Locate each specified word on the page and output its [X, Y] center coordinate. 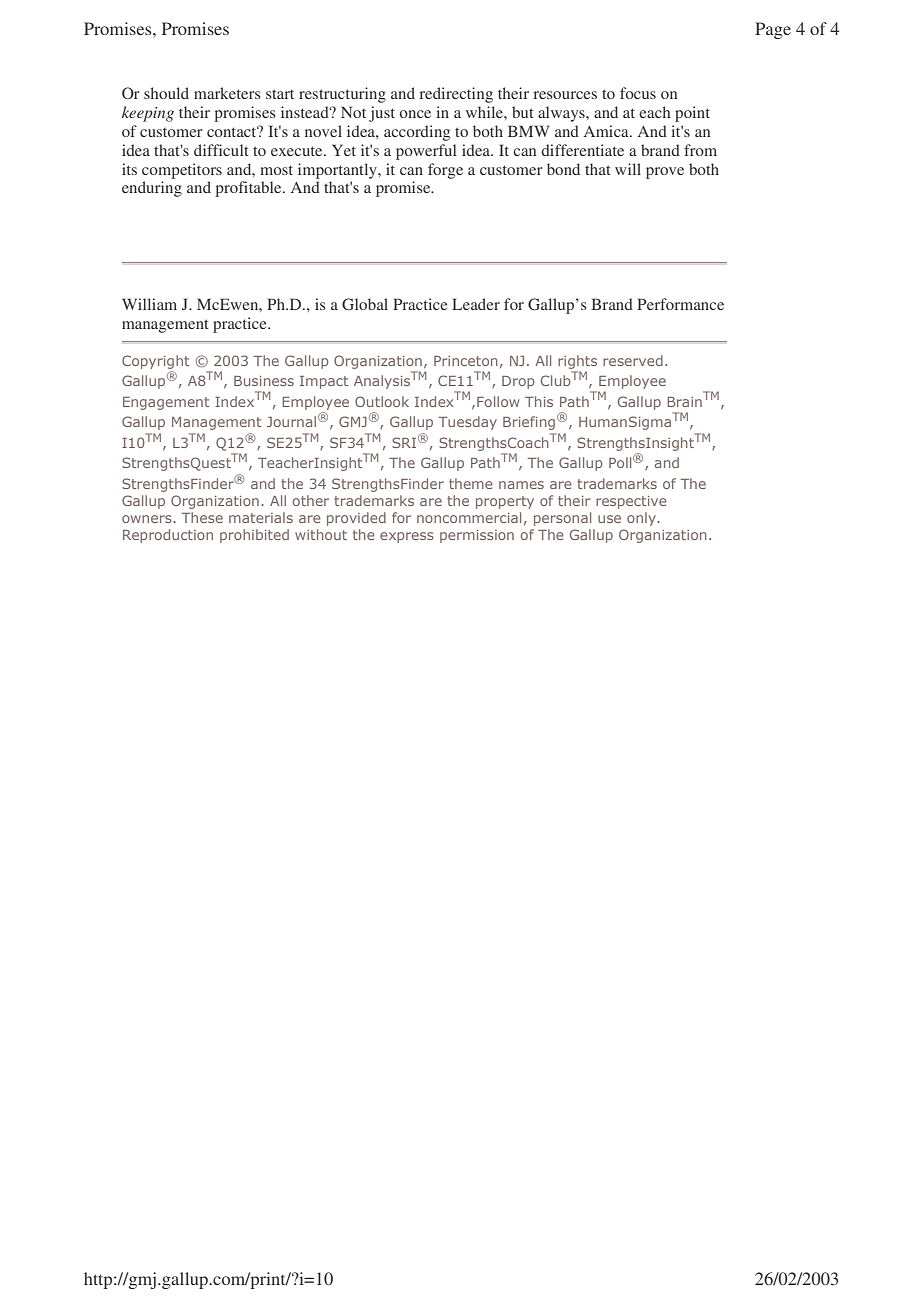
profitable [249, 189]
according [417, 133]
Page [773, 30]
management [165, 326]
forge [445, 171]
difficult [221, 150]
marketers [227, 93]
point [692, 114]
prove [665, 173]
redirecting [456, 95]
